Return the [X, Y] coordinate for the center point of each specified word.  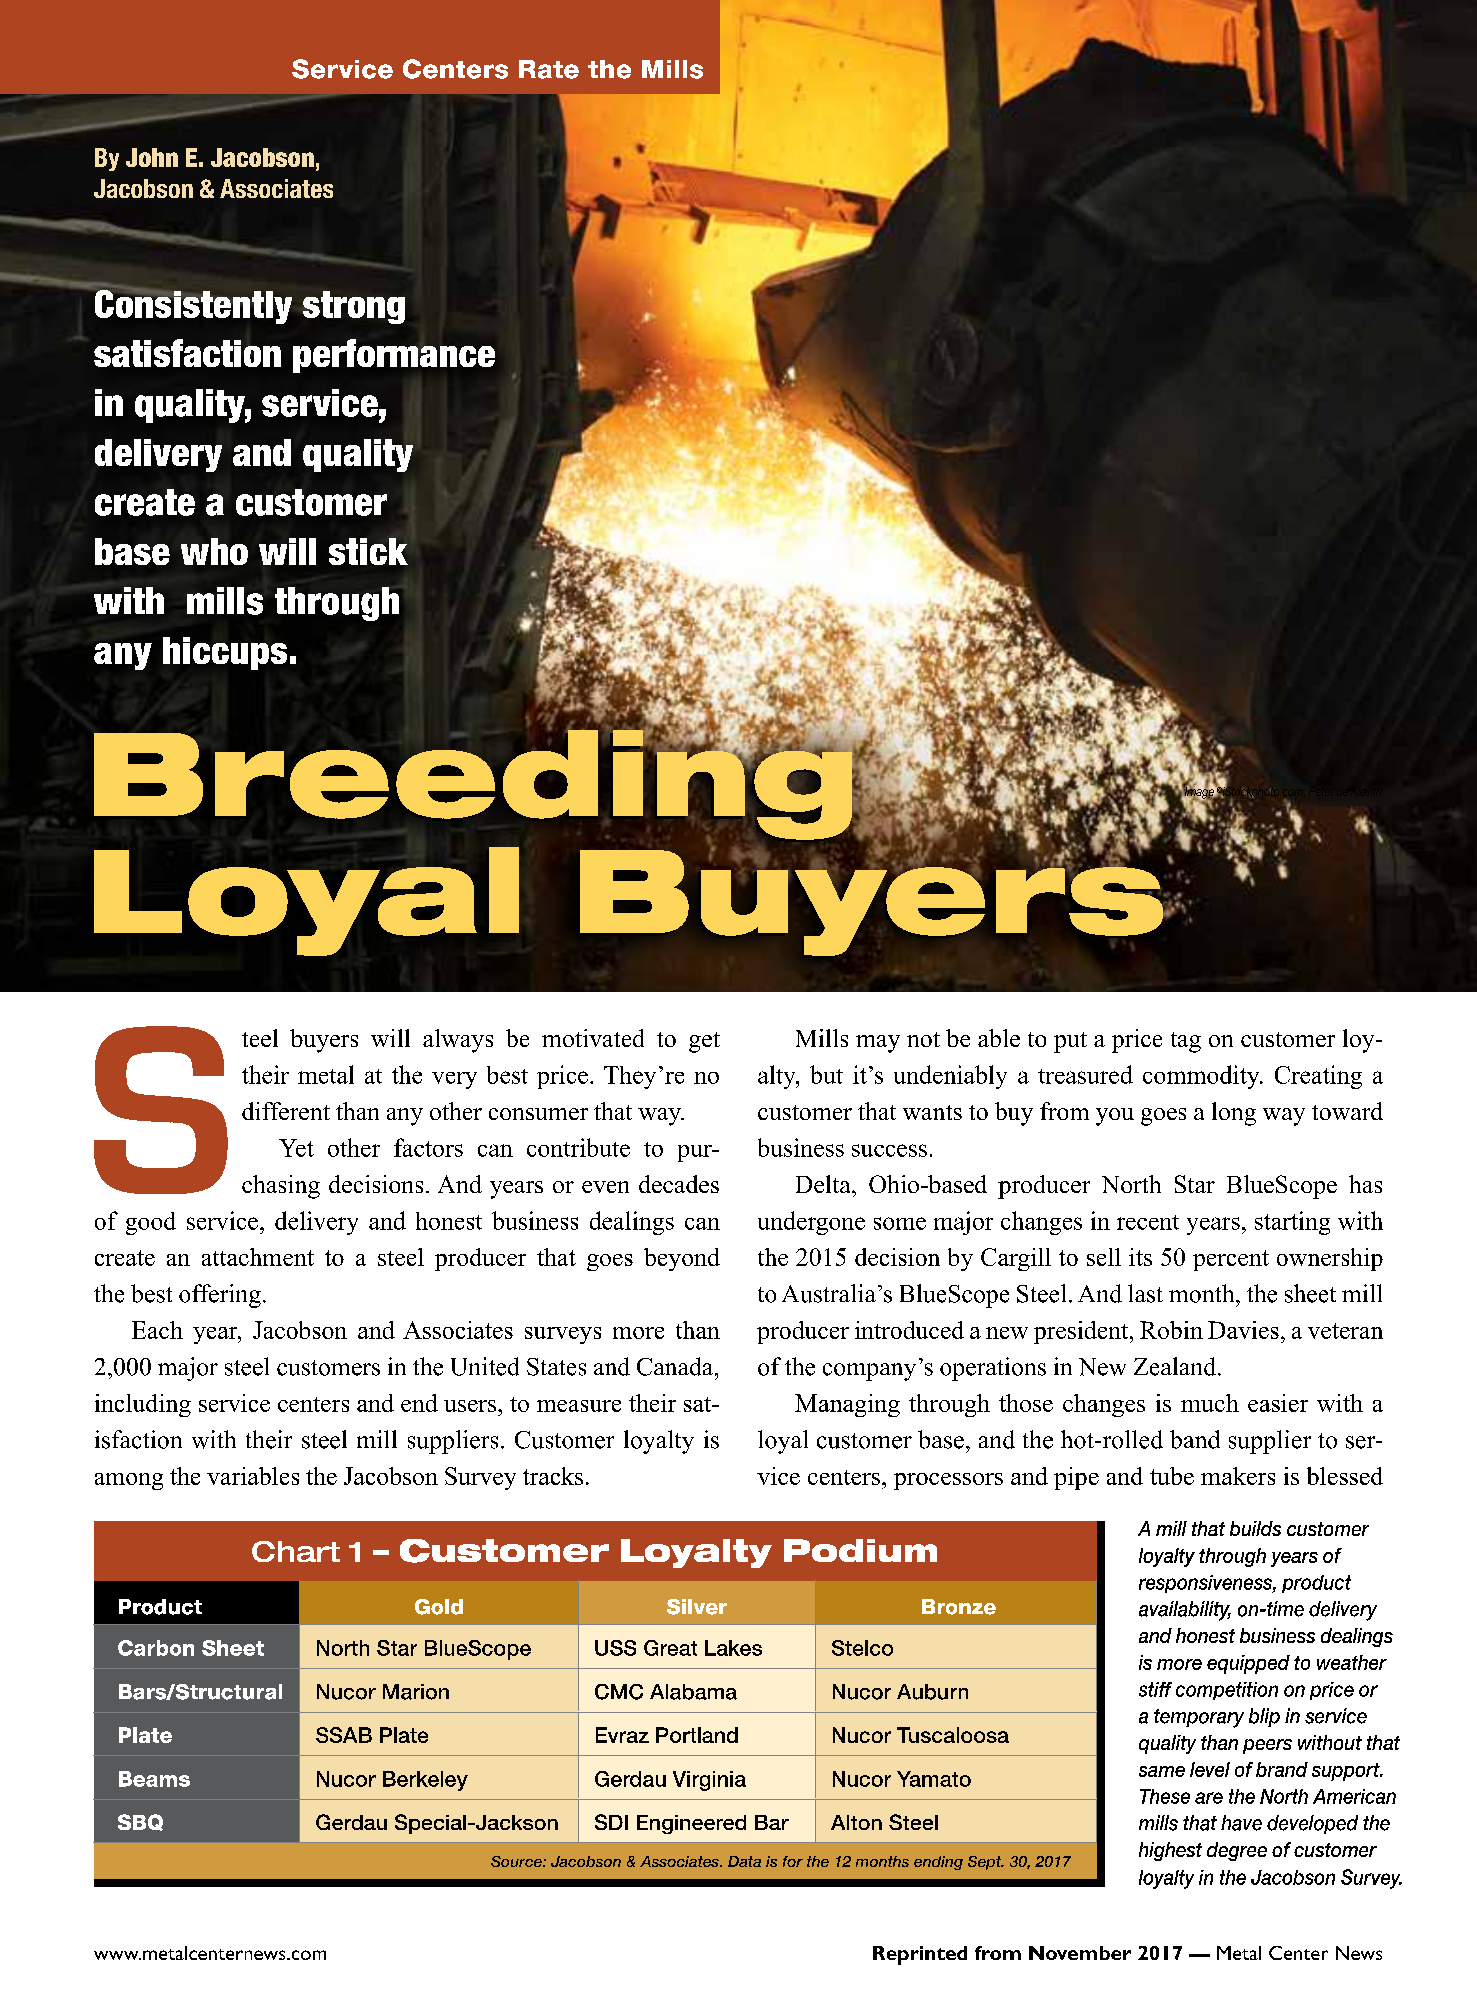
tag [1186, 1042]
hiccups [225, 653]
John [152, 157]
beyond [682, 1259]
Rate [549, 69]
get [704, 1042]
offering [220, 1296]
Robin [1171, 1330]
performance [394, 356]
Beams [154, 1779]
